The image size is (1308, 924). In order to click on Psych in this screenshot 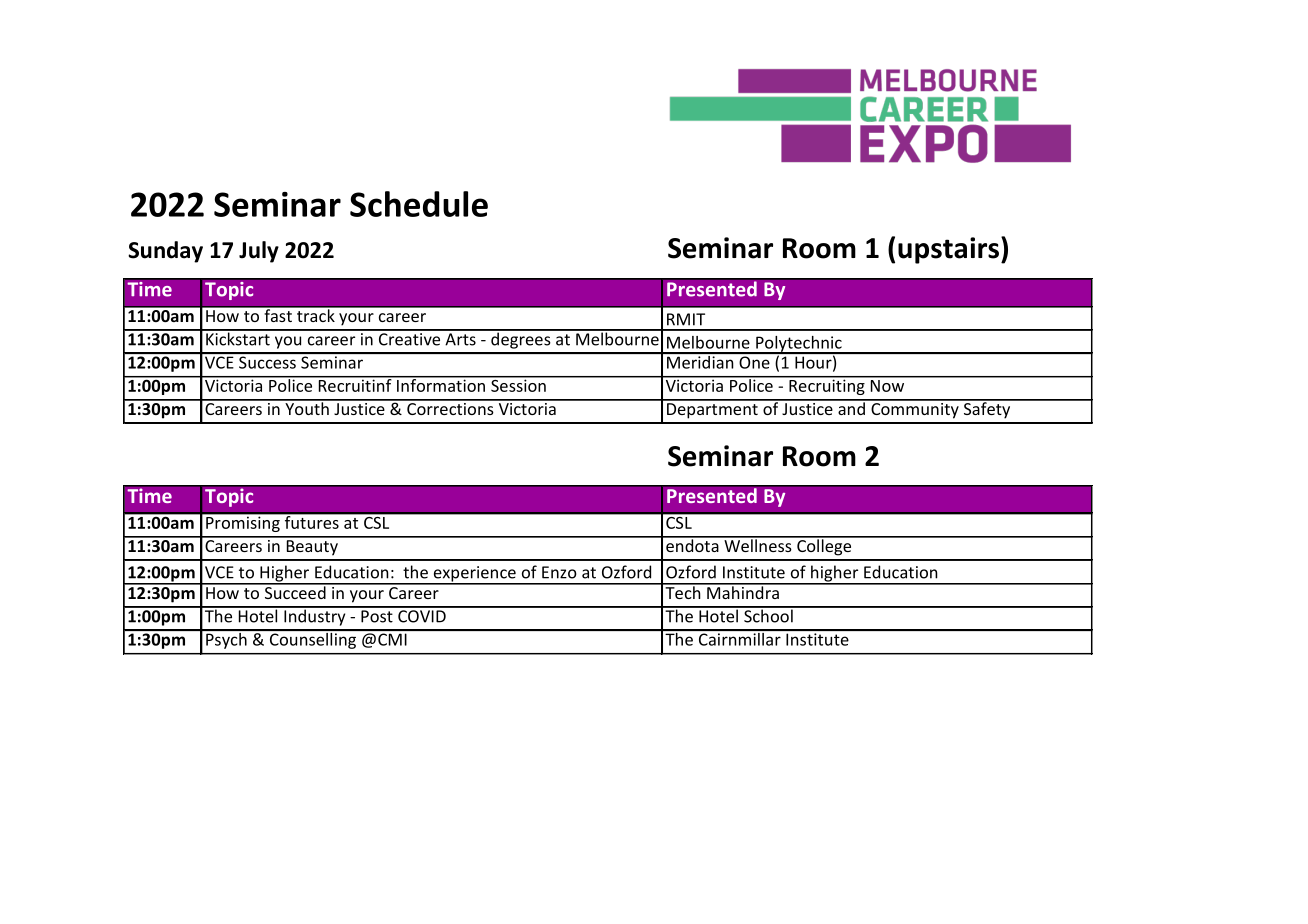, I will do `click(226, 639)`.
